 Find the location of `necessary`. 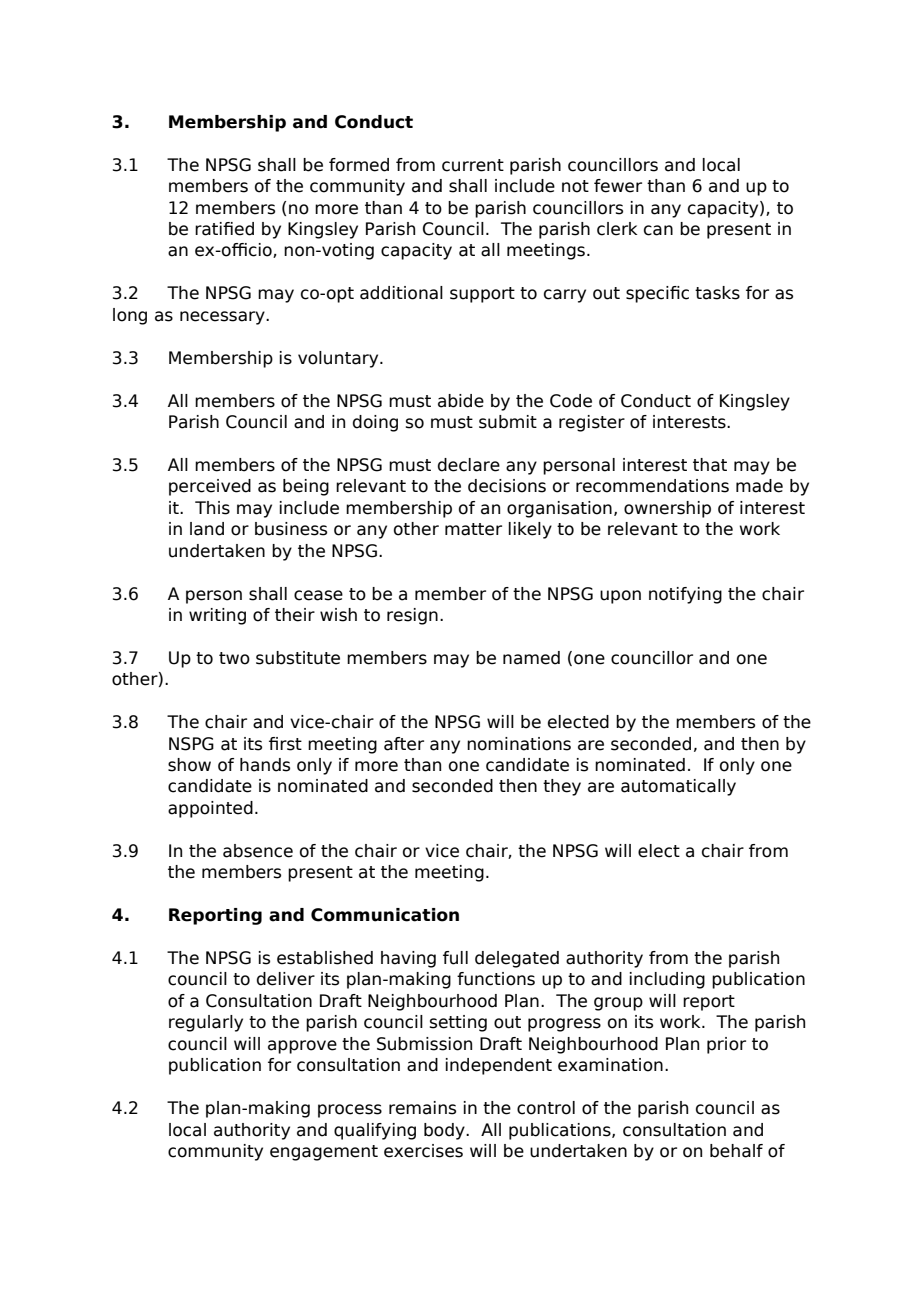

necessary is located at coordinates (223, 318).
